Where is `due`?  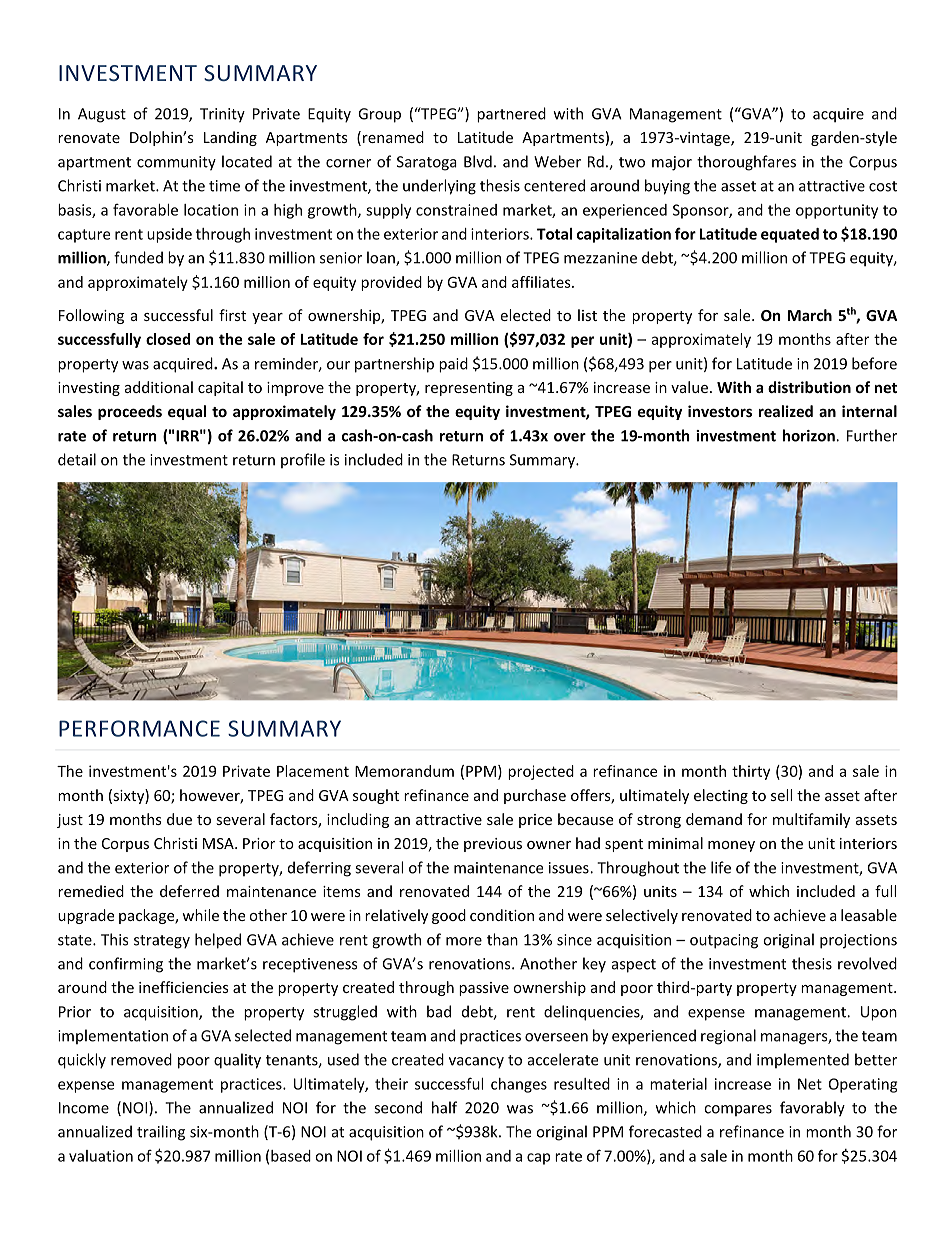 due is located at coordinates (179, 819).
